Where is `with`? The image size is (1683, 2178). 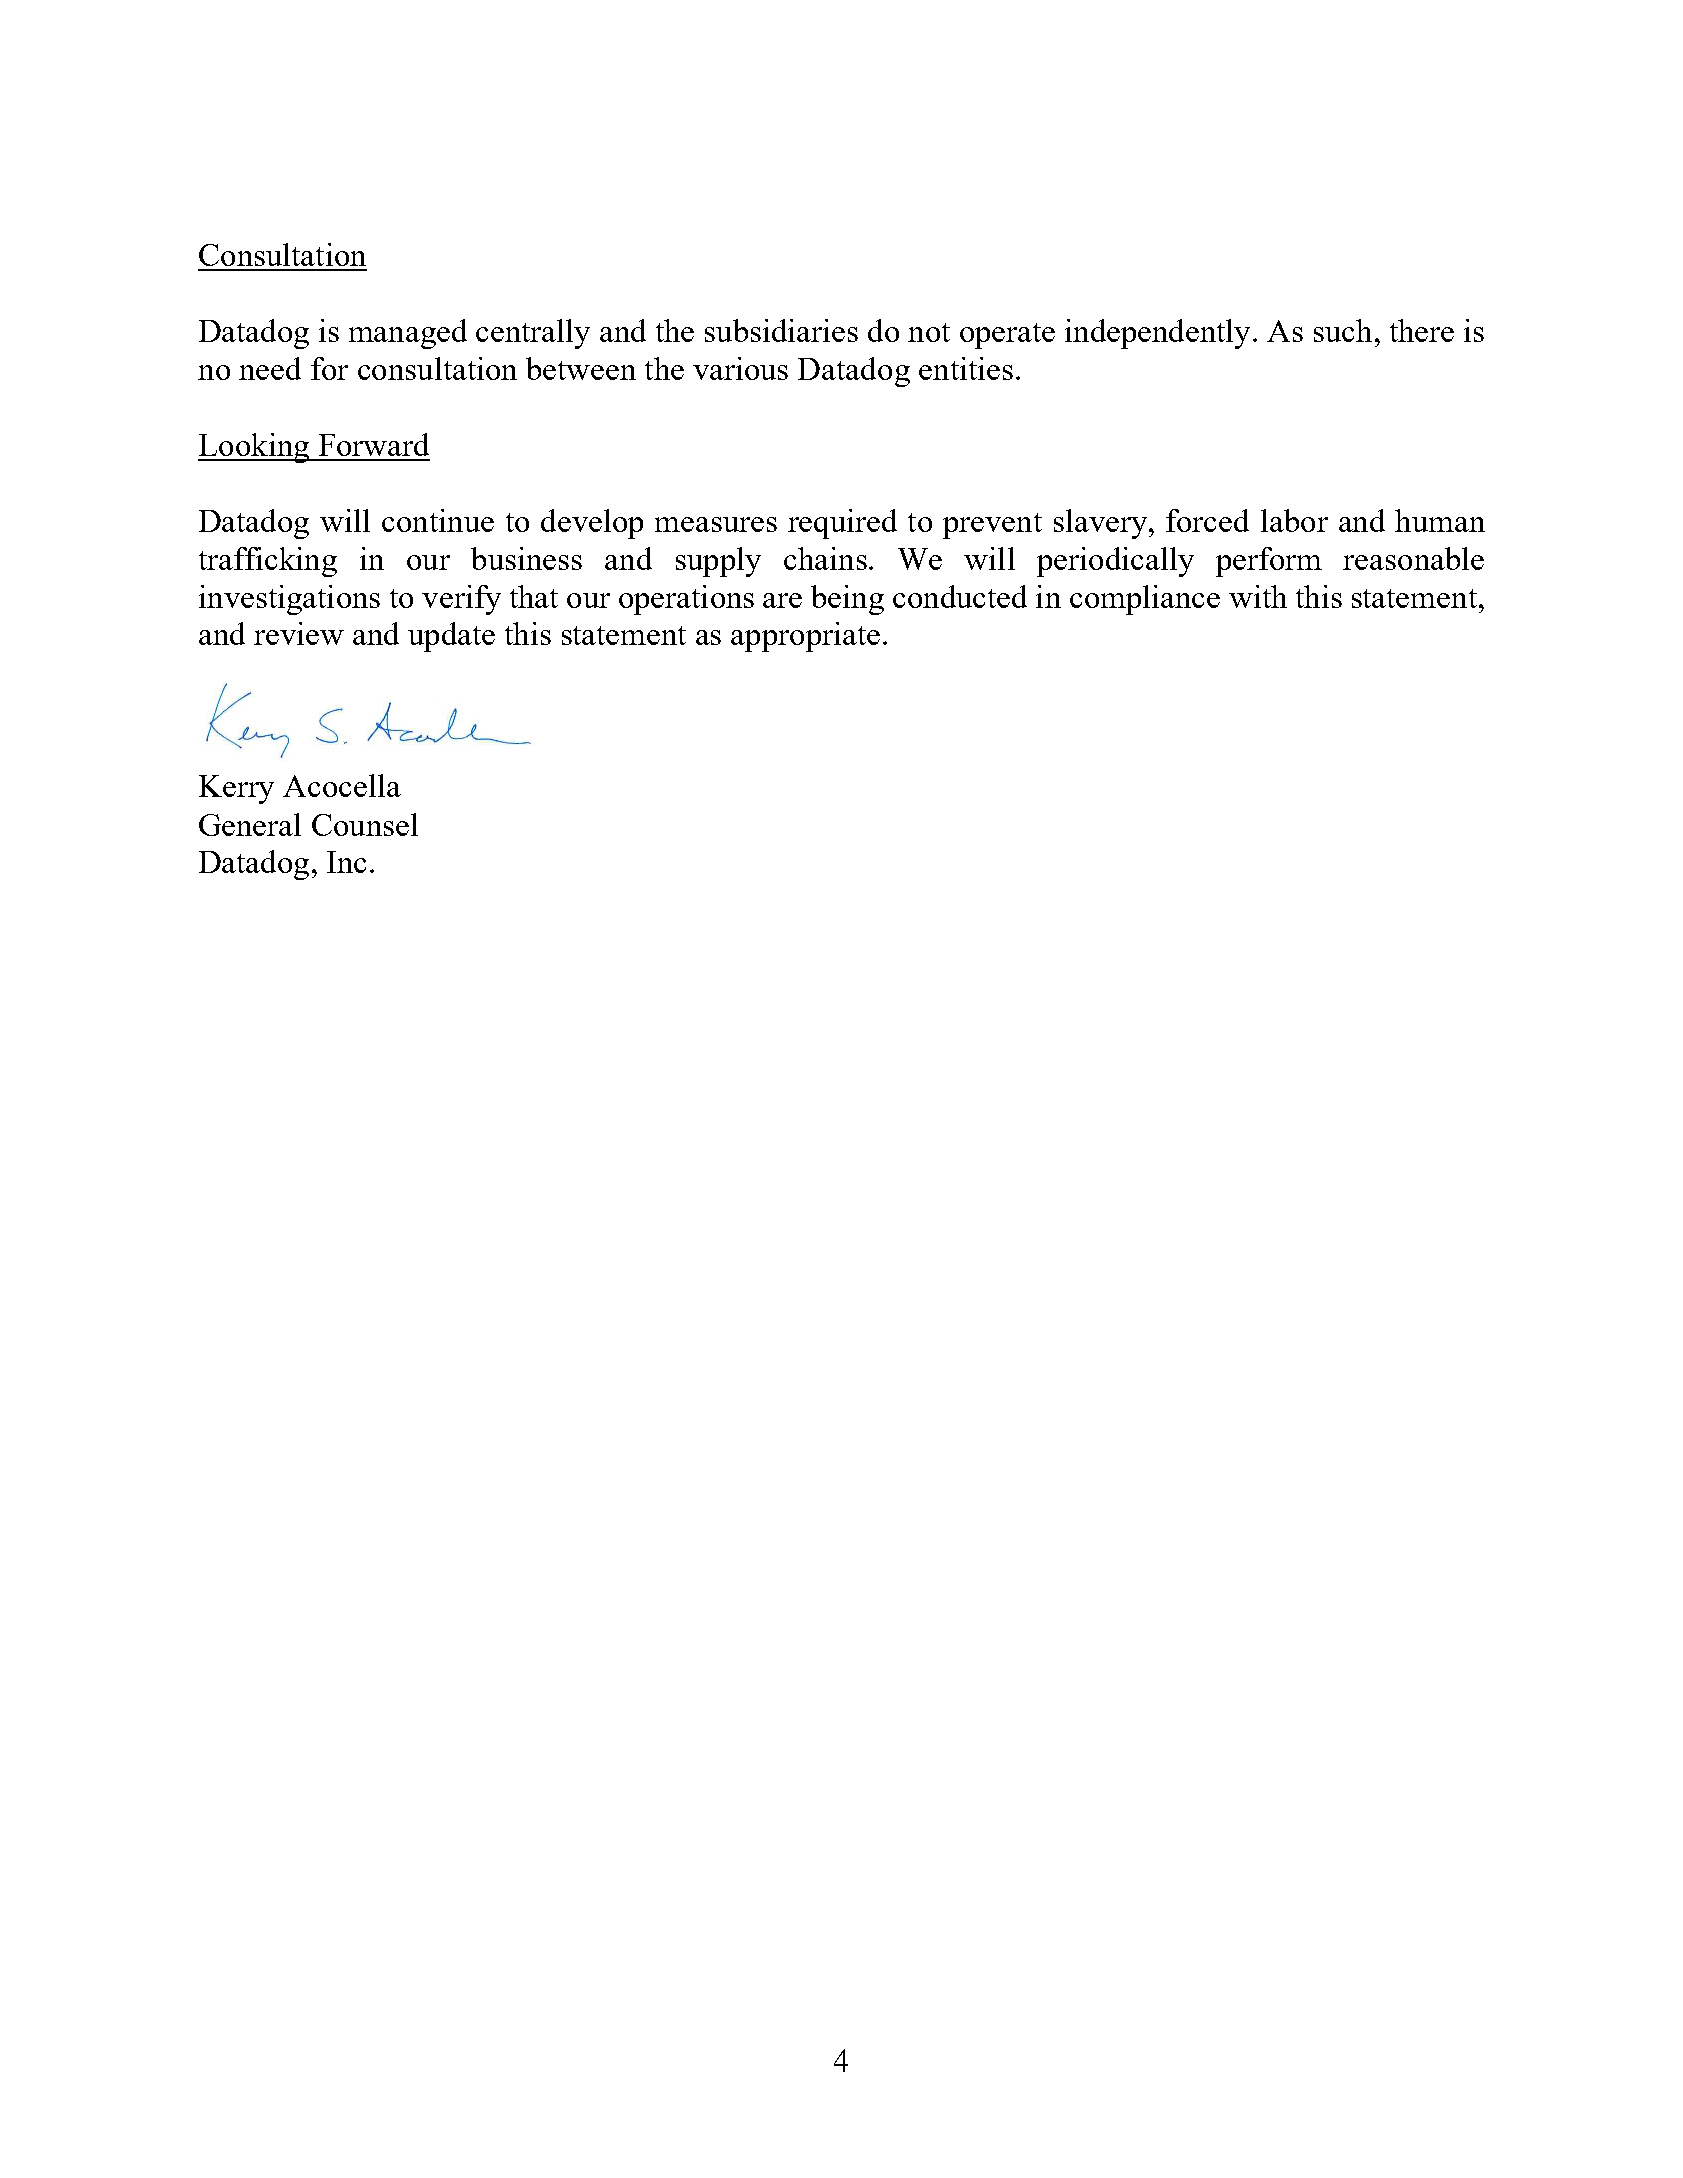
with is located at coordinates (1258, 596).
